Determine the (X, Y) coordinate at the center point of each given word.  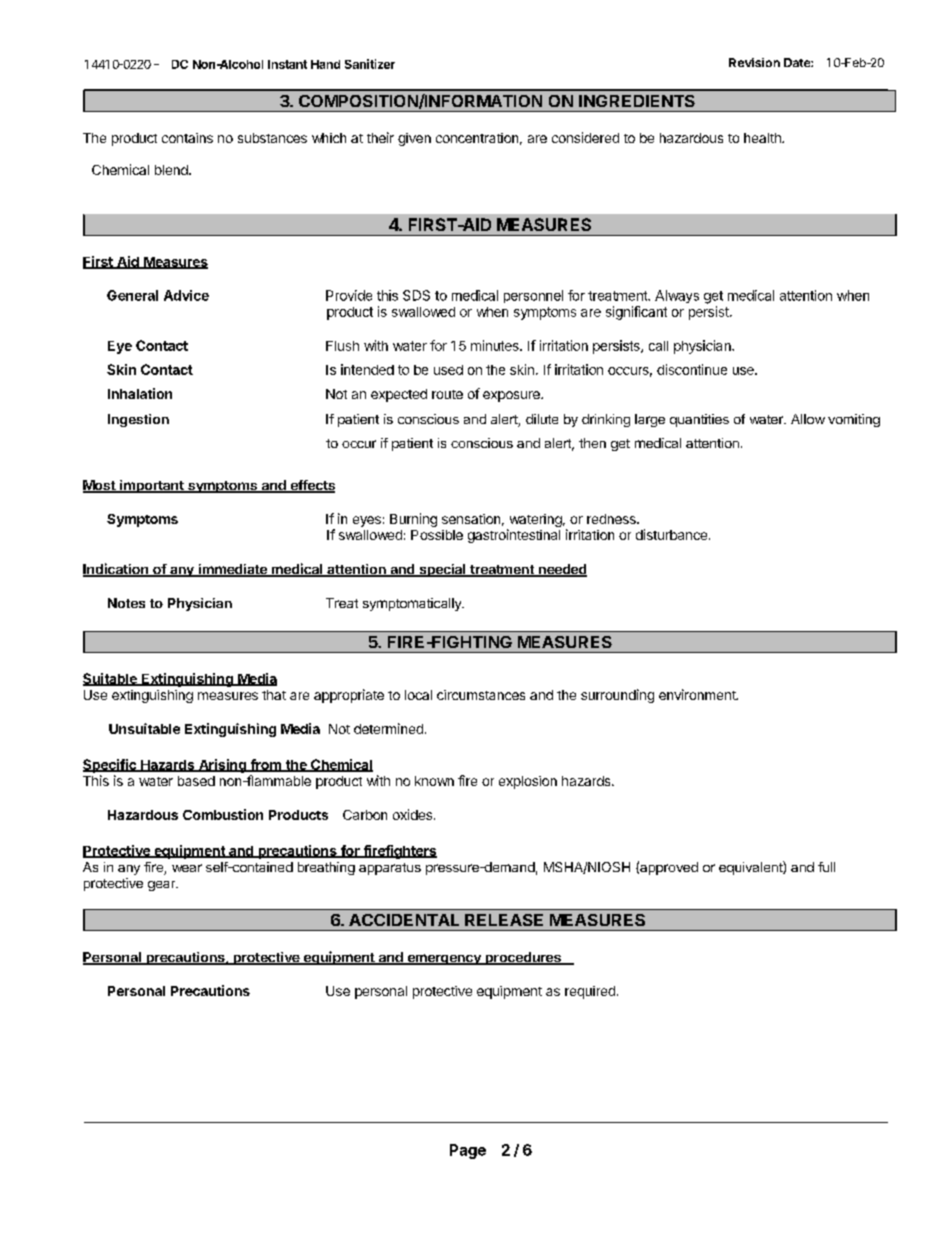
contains (187, 138)
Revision (754, 62)
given (414, 139)
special (442, 570)
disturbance (671, 534)
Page (468, 1151)
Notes (126, 603)
